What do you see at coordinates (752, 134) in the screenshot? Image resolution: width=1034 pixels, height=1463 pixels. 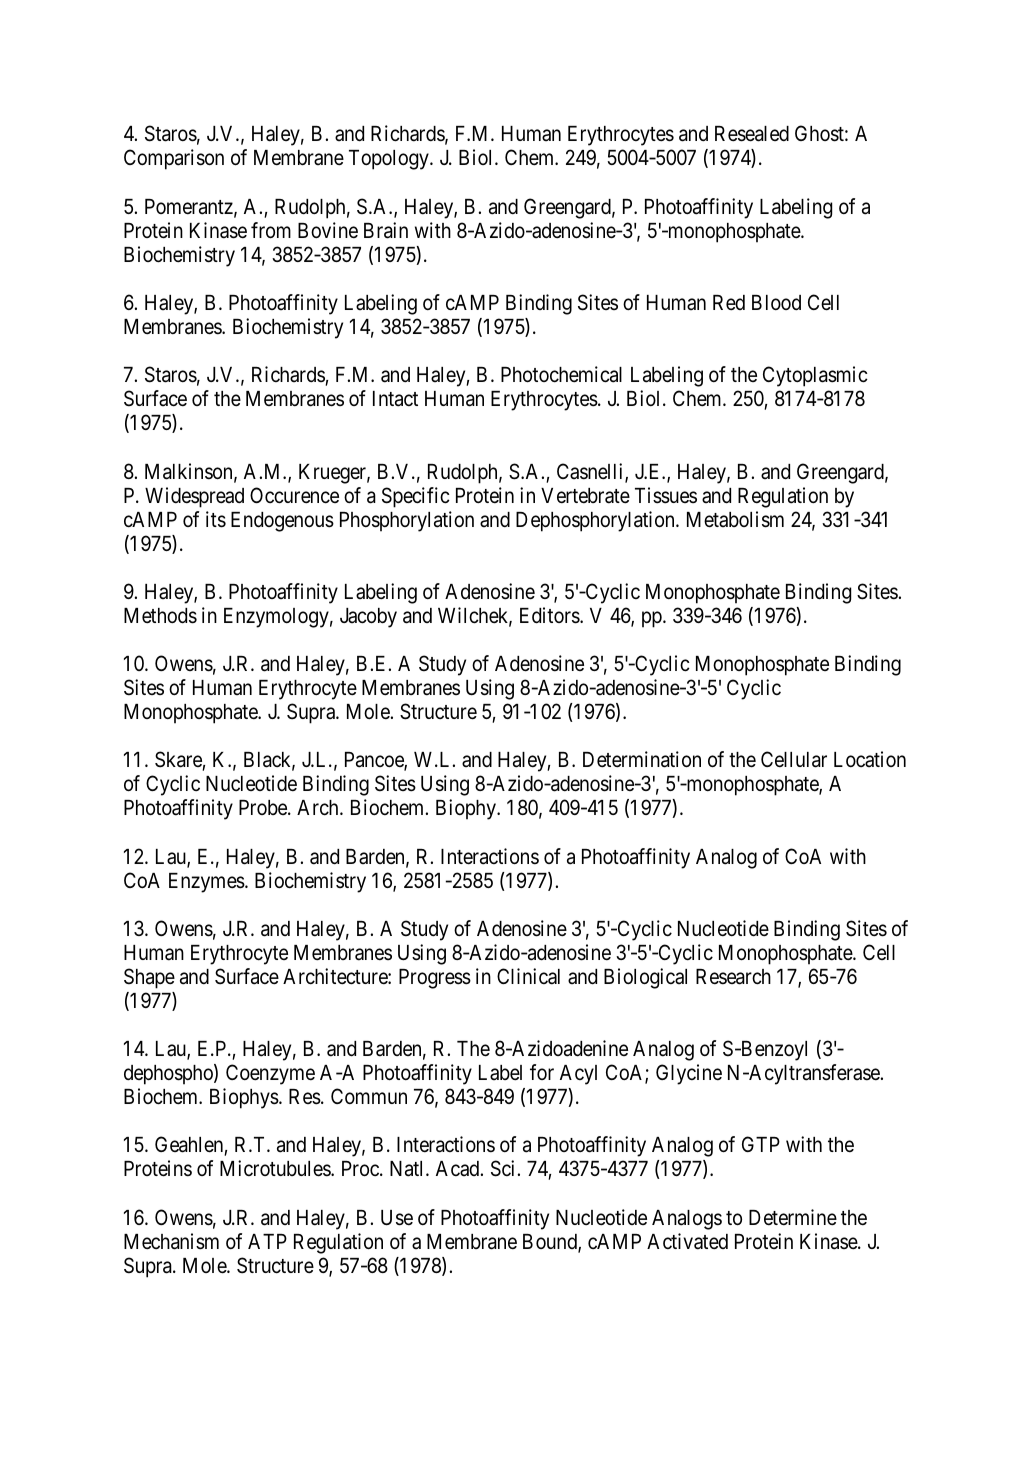 I see `Resealed` at bounding box center [752, 134].
